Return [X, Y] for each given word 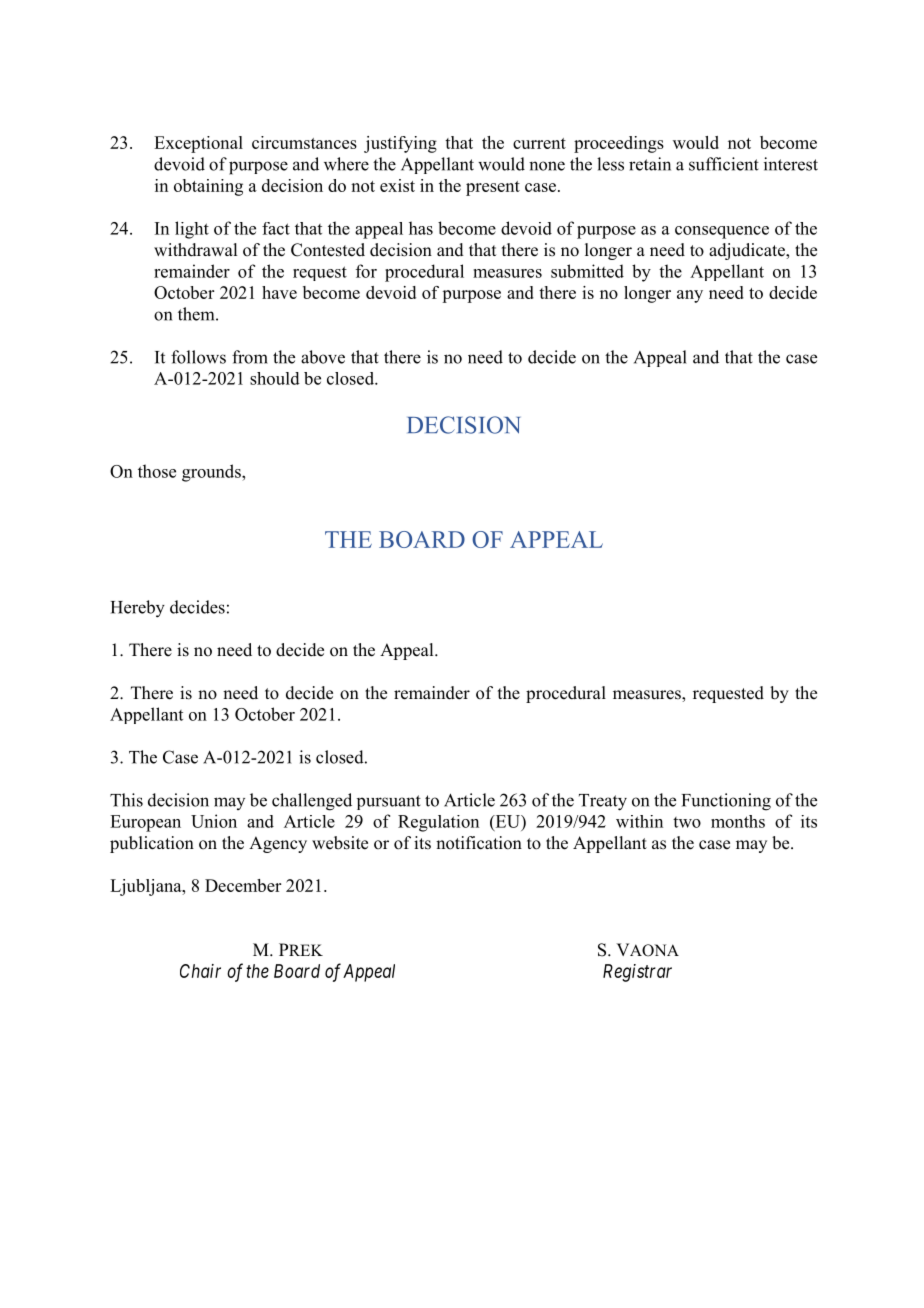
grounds [212, 473]
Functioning [726, 802]
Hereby [138, 609]
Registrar [637, 973]
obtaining [208, 187]
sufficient [724, 164]
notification [479, 843]
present [493, 188]
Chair [200, 971]
